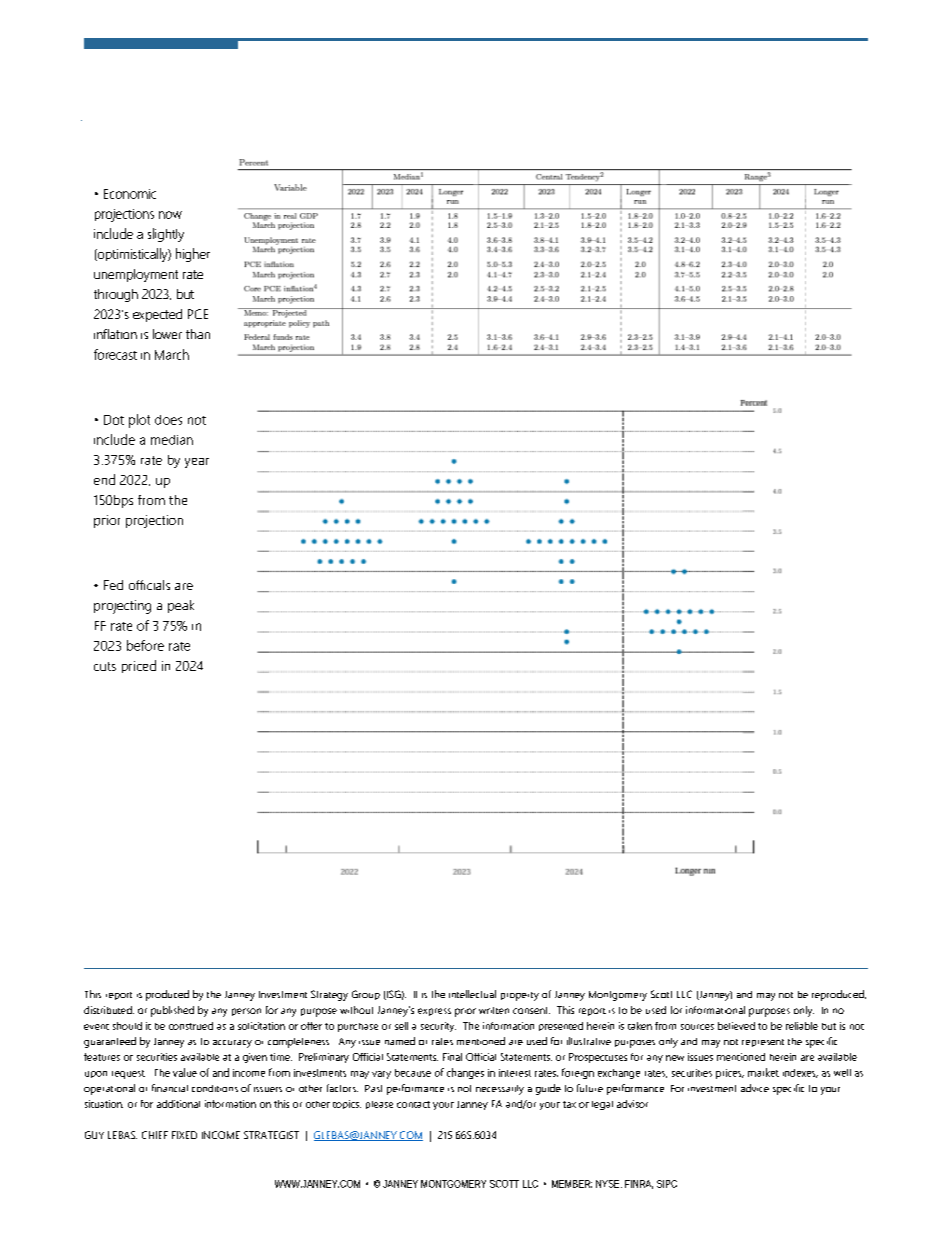 This document has width=952, height=1233. I want to click on than, so click(198, 334).
